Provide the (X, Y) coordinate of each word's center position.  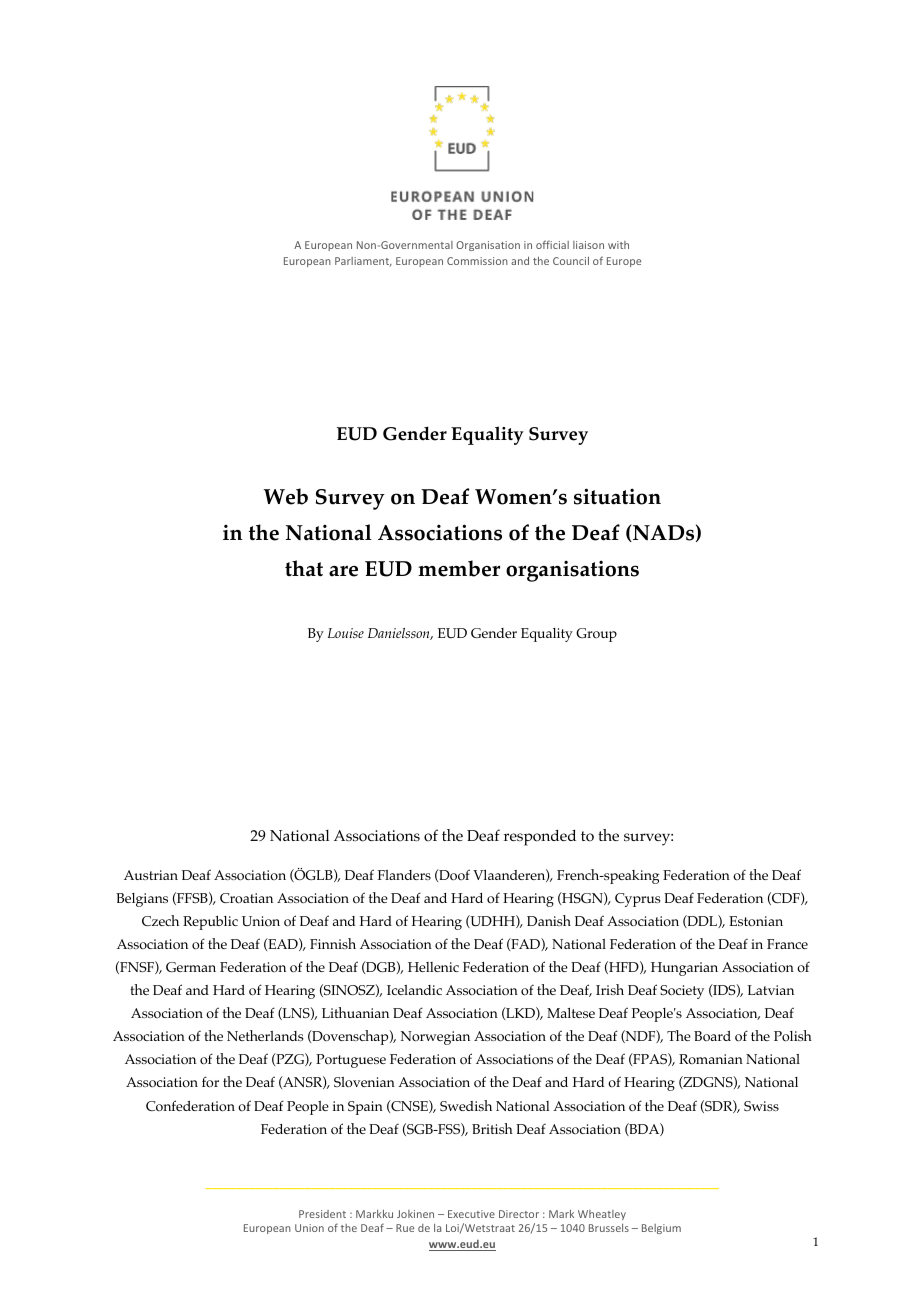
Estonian (756, 921)
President (322, 1214)
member (459, 568)
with (618, 245)
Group (596, 635)
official (552, 244)
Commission (477, 261)
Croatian (246, 898)
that (304, 568)
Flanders (404, 875)
